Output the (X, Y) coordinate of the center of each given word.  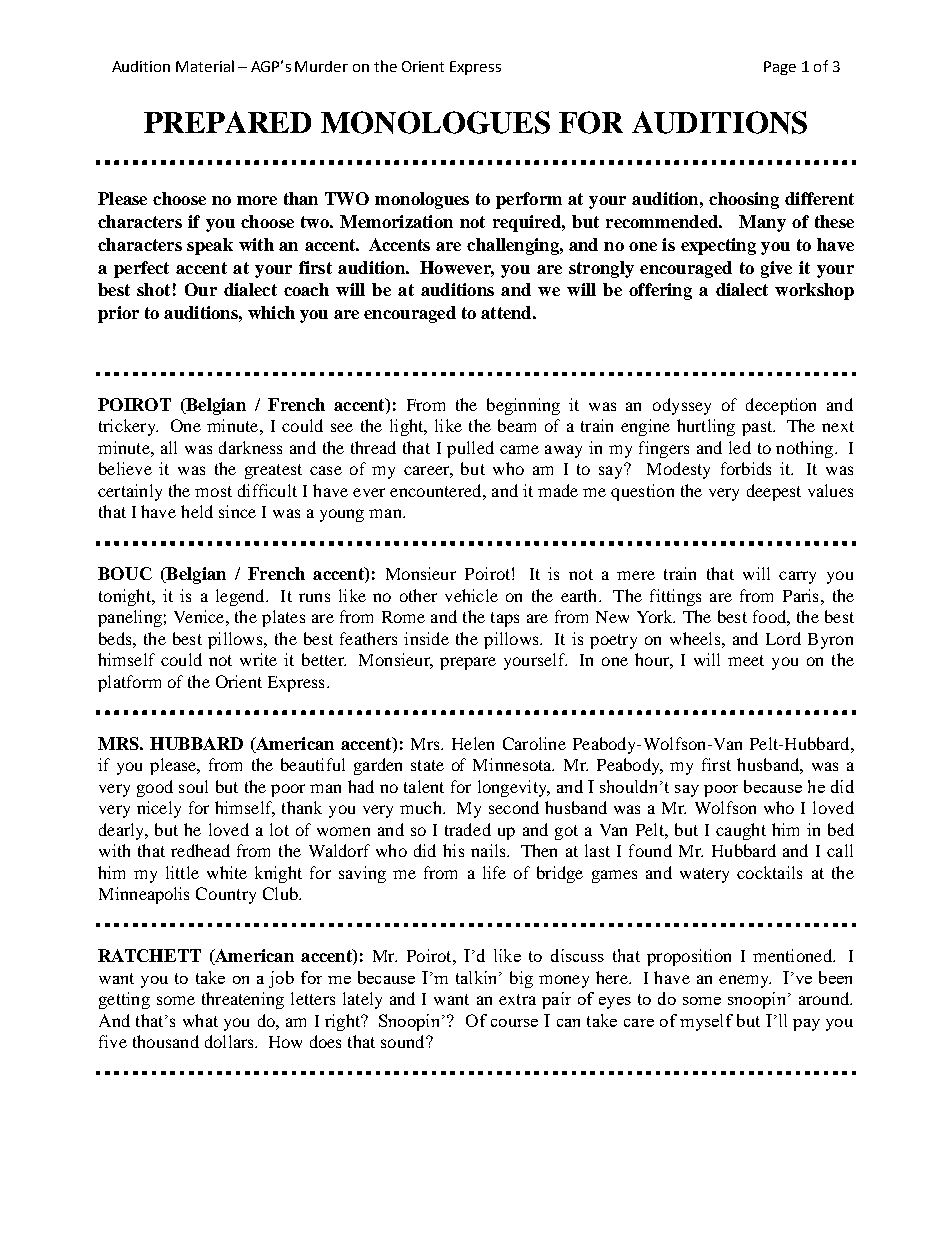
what (200, 1020)
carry (797, 577)
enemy (745, 981)
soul (193, 786)
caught (741, 831)
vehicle (471, 595)
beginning (523, 406)
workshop (814, 291)
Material (205, 66)
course (514, 1023)
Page (780, 68)
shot (153, 289)
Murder (321, 66)
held (197, 511)
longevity (513, 788)
